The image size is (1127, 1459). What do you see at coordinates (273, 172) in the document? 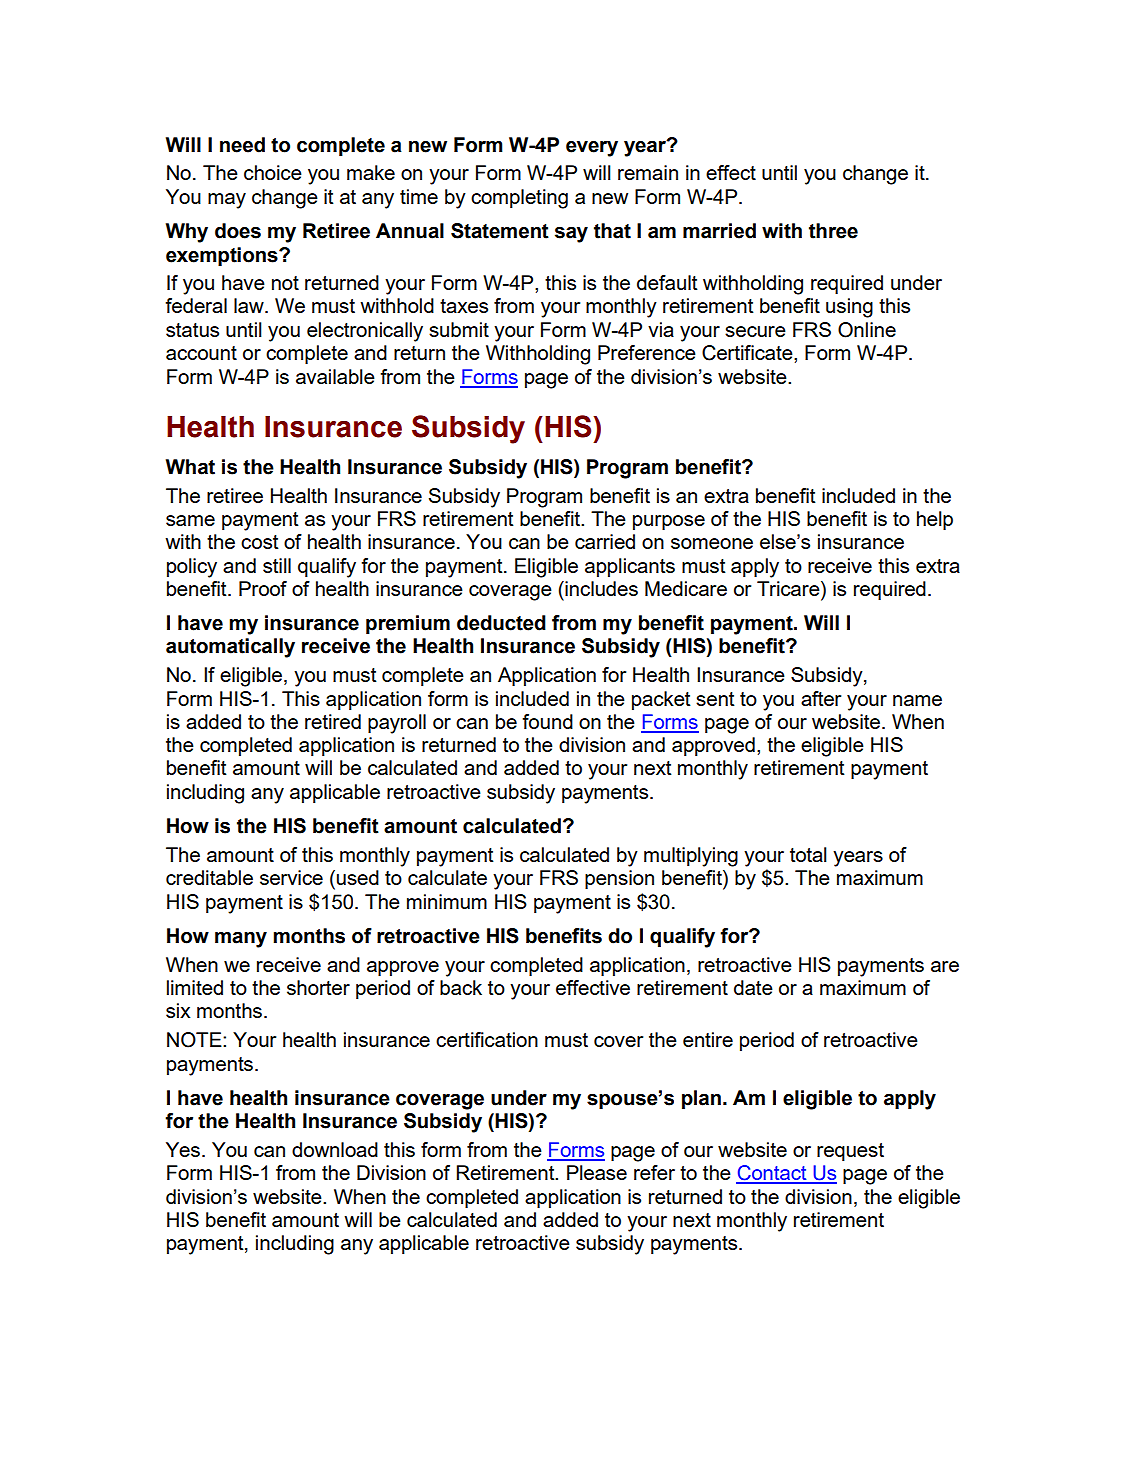
I see `choice` at bounding box center [273, 172].
